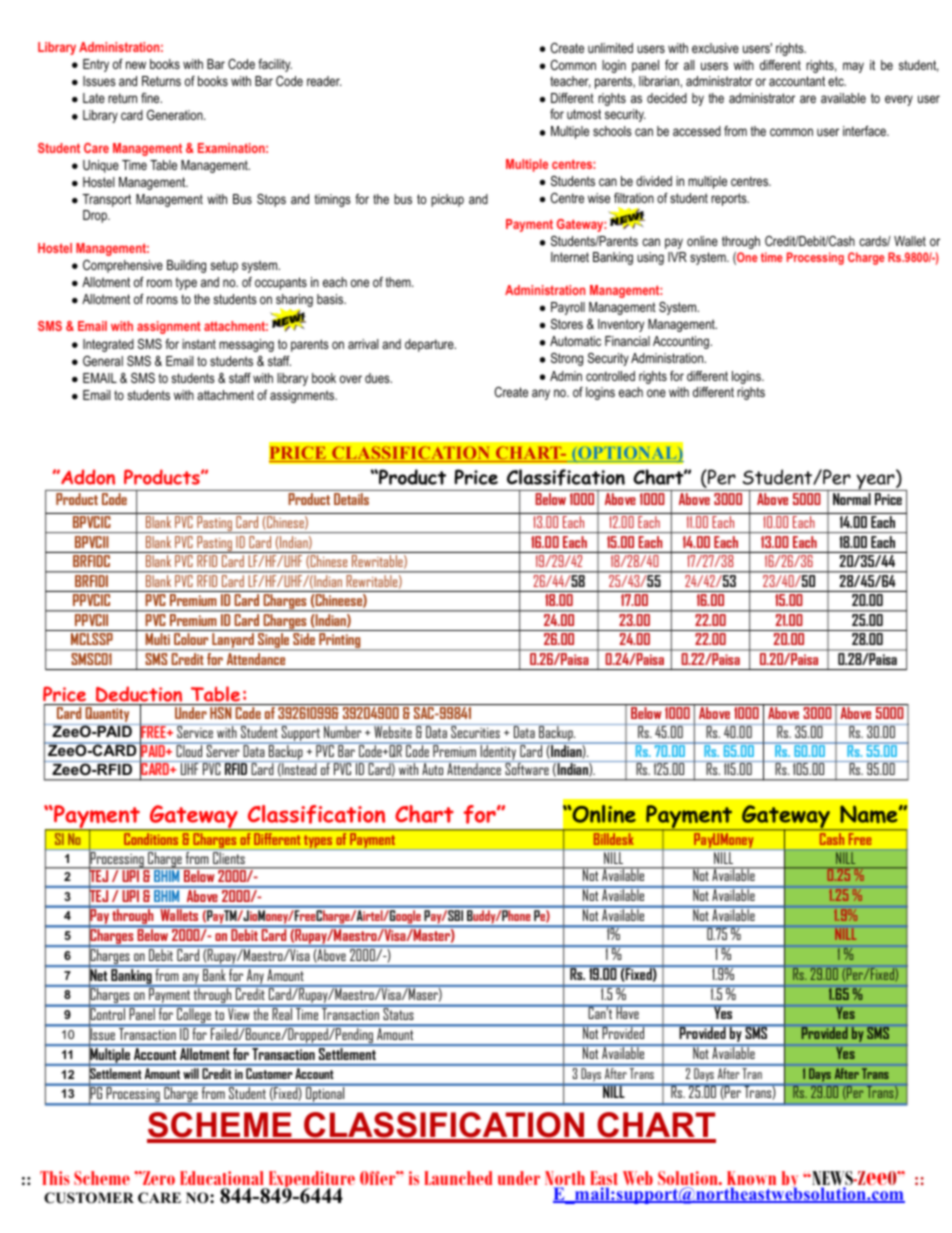  Describe the element at coordinates (151, 839) in the image. I see `Conditions` at that location.
